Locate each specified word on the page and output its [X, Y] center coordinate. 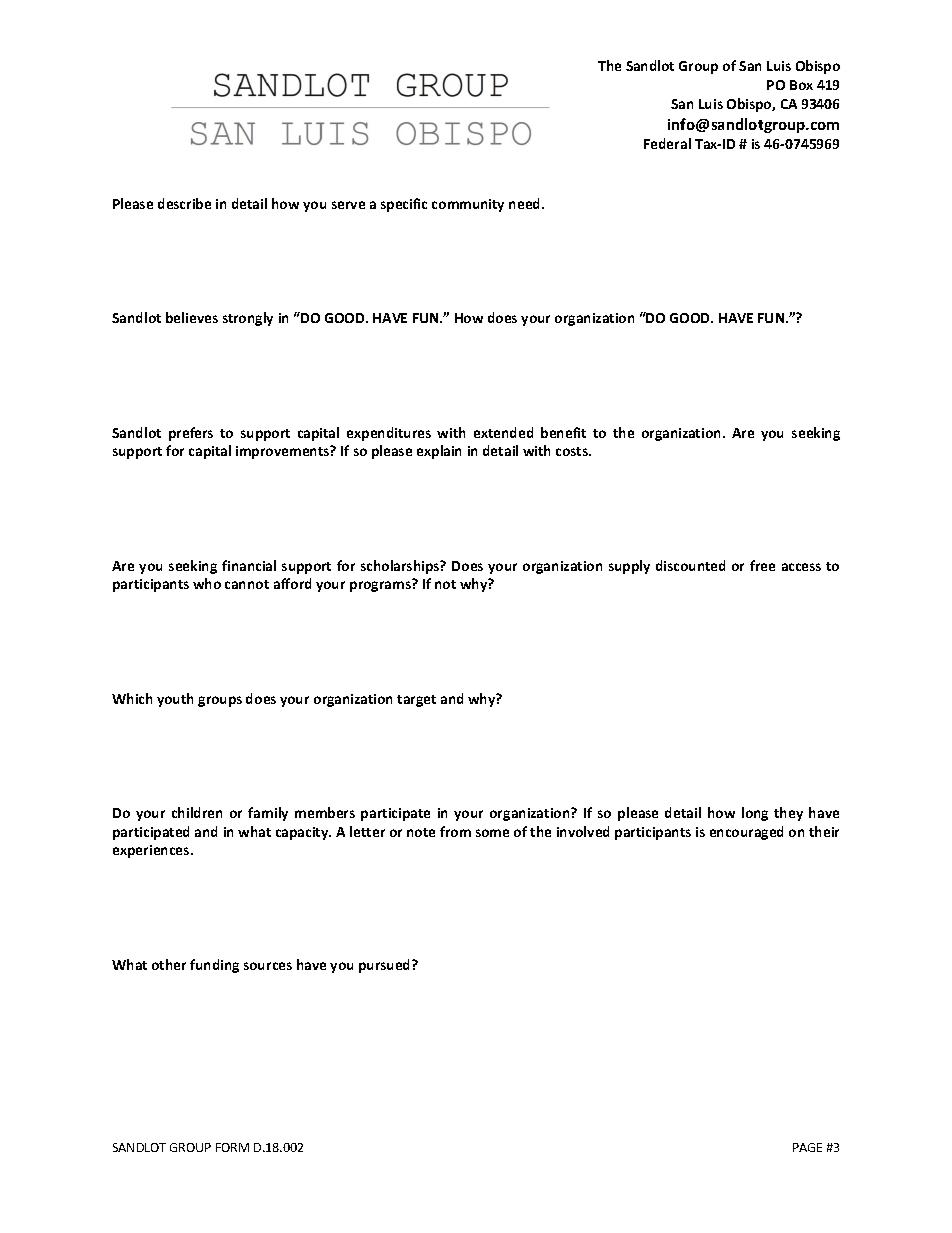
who [207, 583]
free [762, 565]
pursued [386, 966]
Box [801, 85]
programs [380, 586]
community [468, 205]
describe [184, 203]
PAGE [807, 1147]
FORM [232, 1147]
